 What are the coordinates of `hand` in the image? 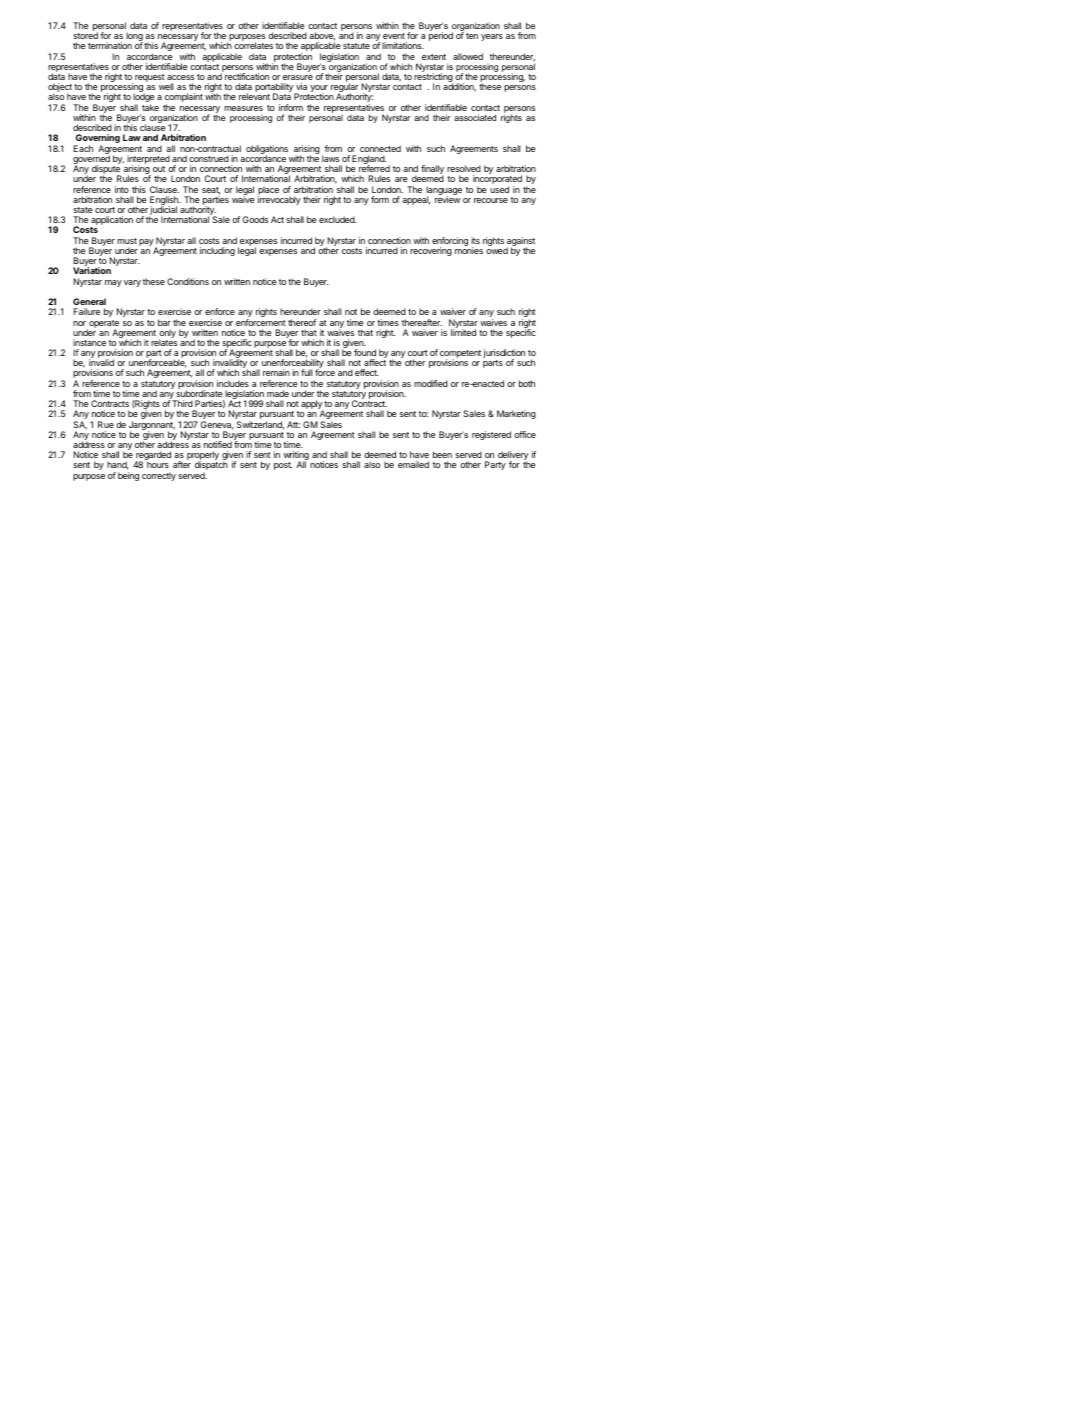 It's located at (118, 465).
